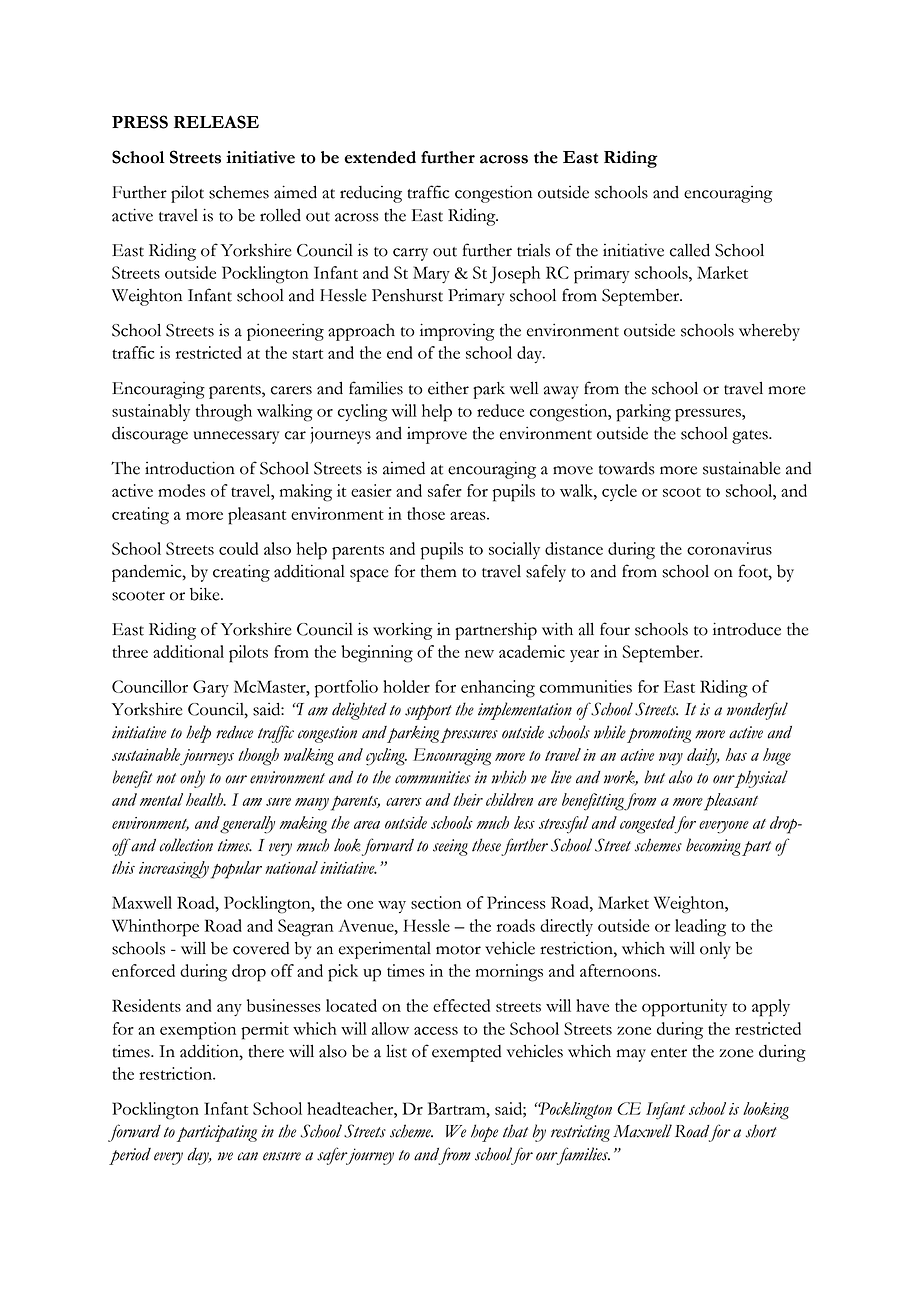 This screenshot has width=924, height=1308. I want to click on not, so click(166, 778).
